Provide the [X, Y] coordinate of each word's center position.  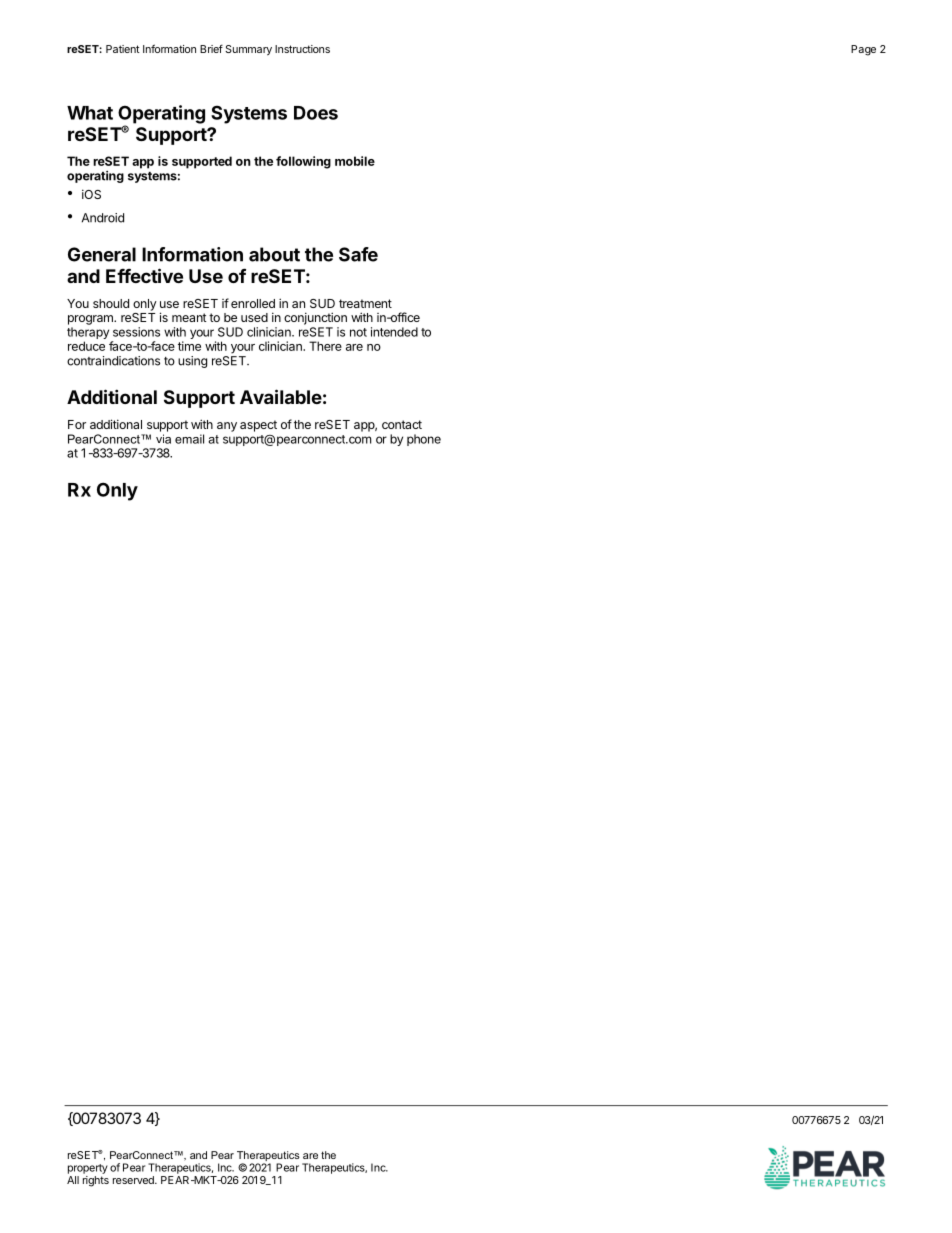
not [358, 332]
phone [424, 440]
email [189, 439]
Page [863, 50]
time [189, 346]
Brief [211, 48]
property [88, 1169]
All [73, 1180]
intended [394, 332]
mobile [355, 161]
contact [402, 424]
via [163, 439]
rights [96, 1181]
